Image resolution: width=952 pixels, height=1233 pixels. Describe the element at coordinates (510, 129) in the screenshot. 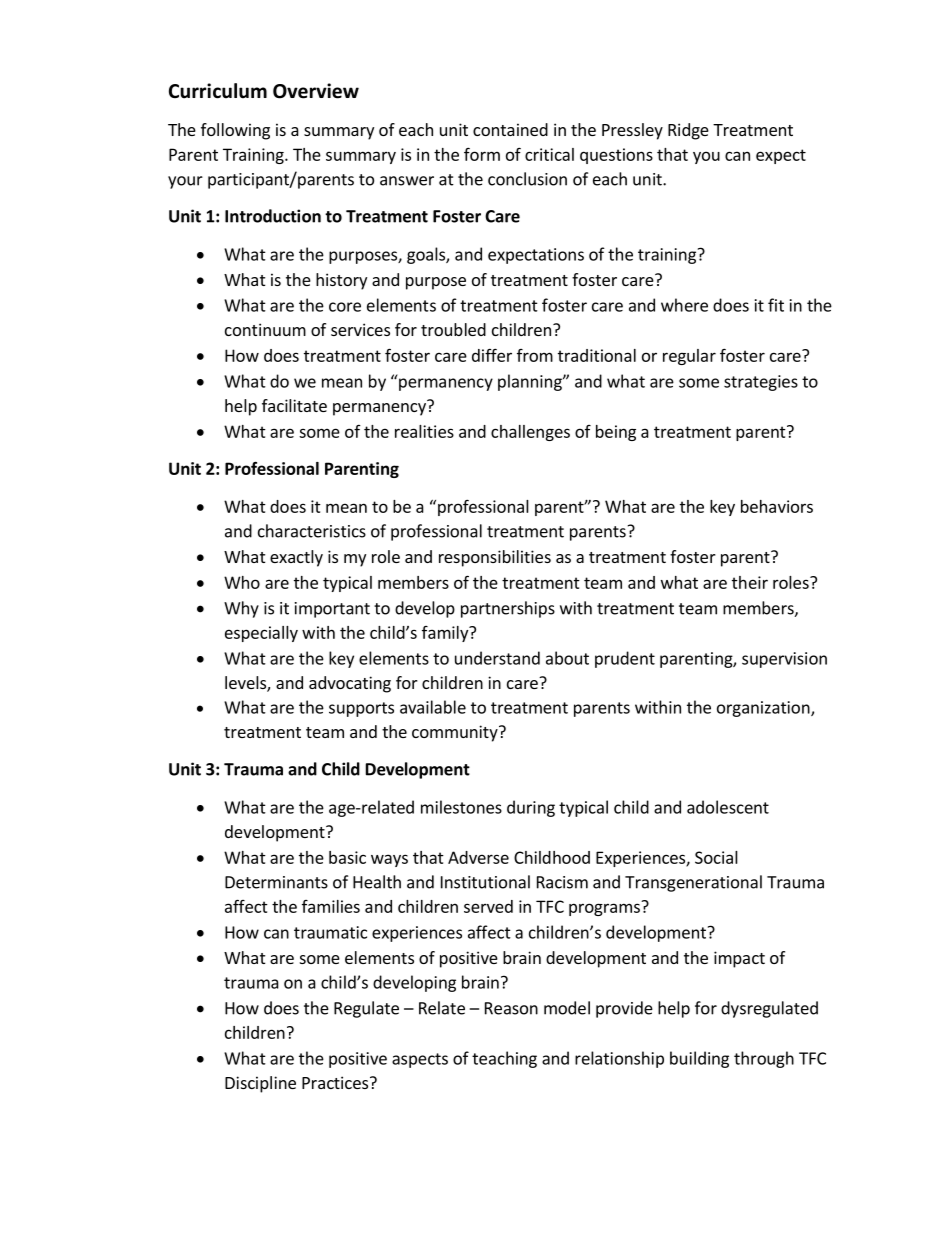

I see `contained` at that location.
